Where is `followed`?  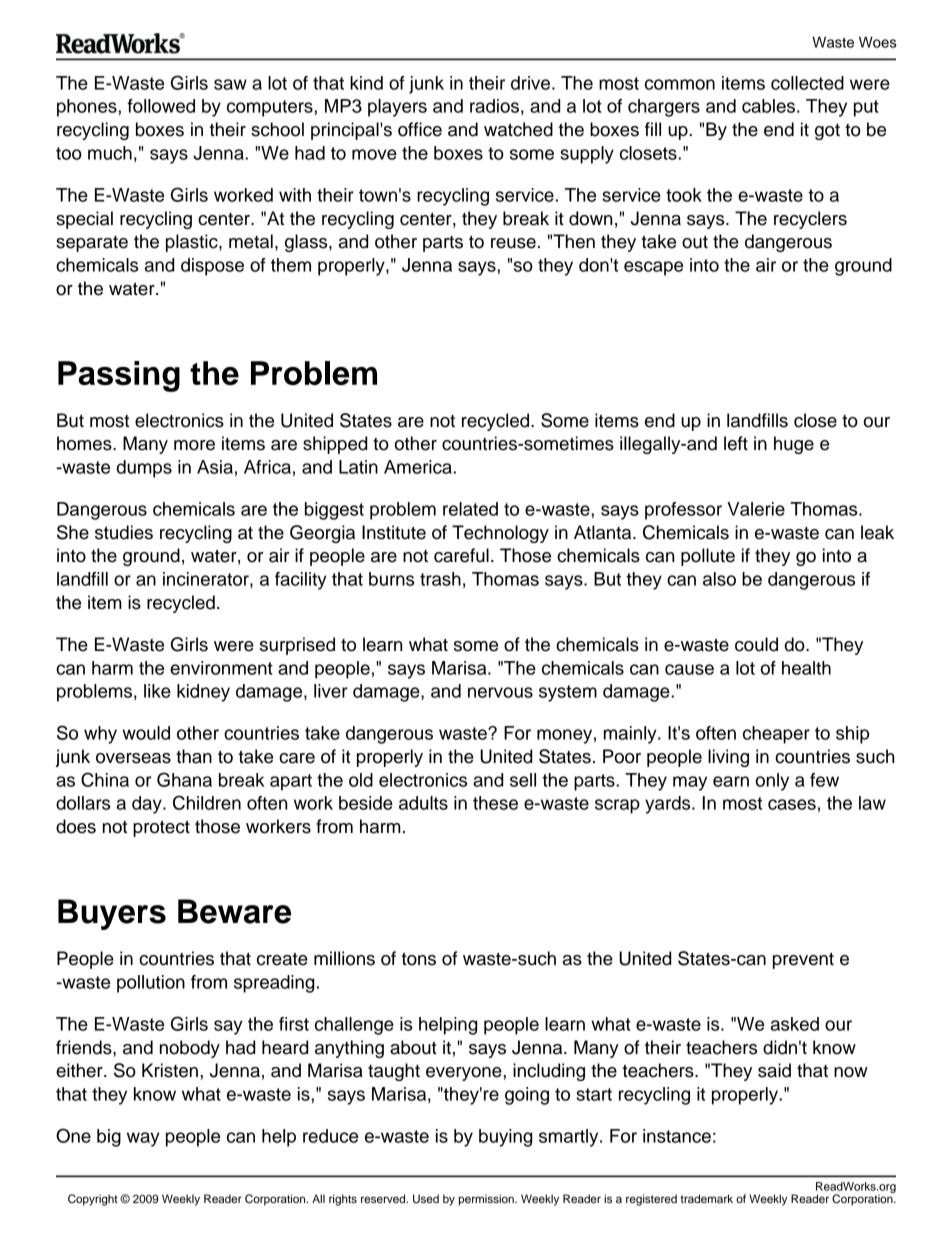 followed is located at coordinates (161, 106).
